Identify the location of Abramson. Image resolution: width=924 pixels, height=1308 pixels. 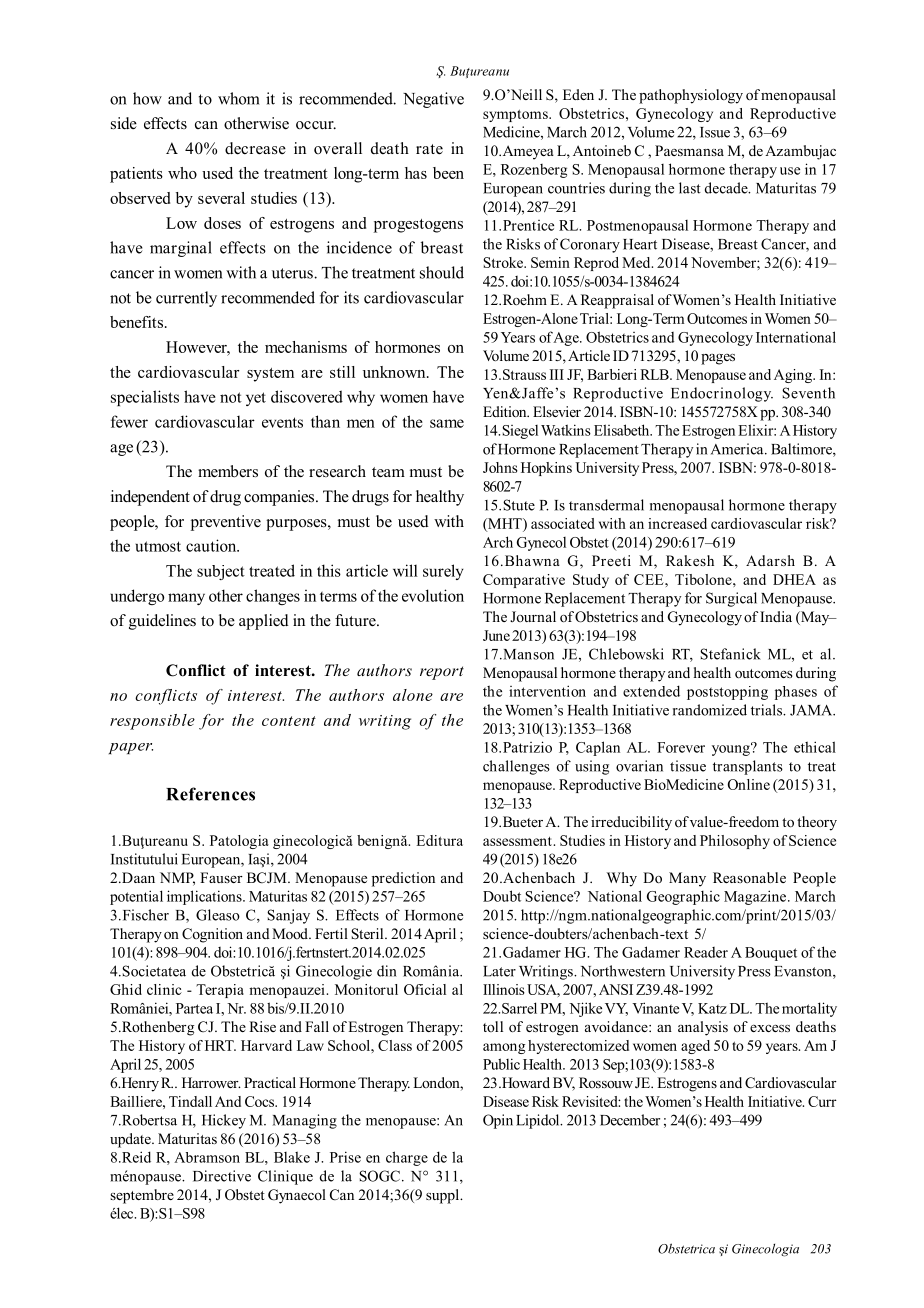
(207, 1157).
